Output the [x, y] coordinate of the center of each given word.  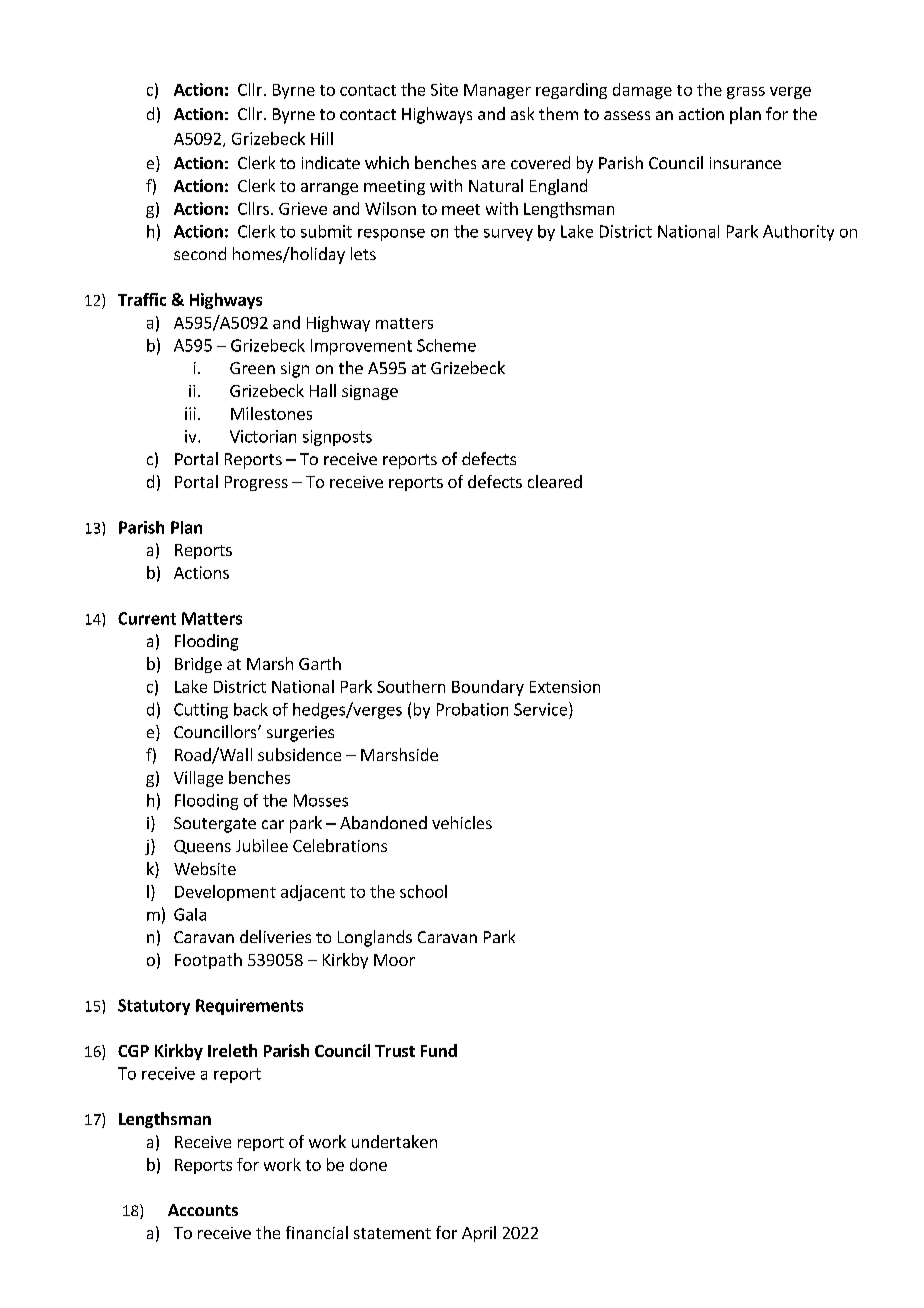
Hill [322, 138]
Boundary [488, 688]
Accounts [203, 1210]
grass [746, 93]
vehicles [462, 822]
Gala [190, 914]
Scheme [446, 345]
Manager [497, 91]
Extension [565, 686]
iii [190, 413]
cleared [555, 481]
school [423, 891]
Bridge [198, 665]
